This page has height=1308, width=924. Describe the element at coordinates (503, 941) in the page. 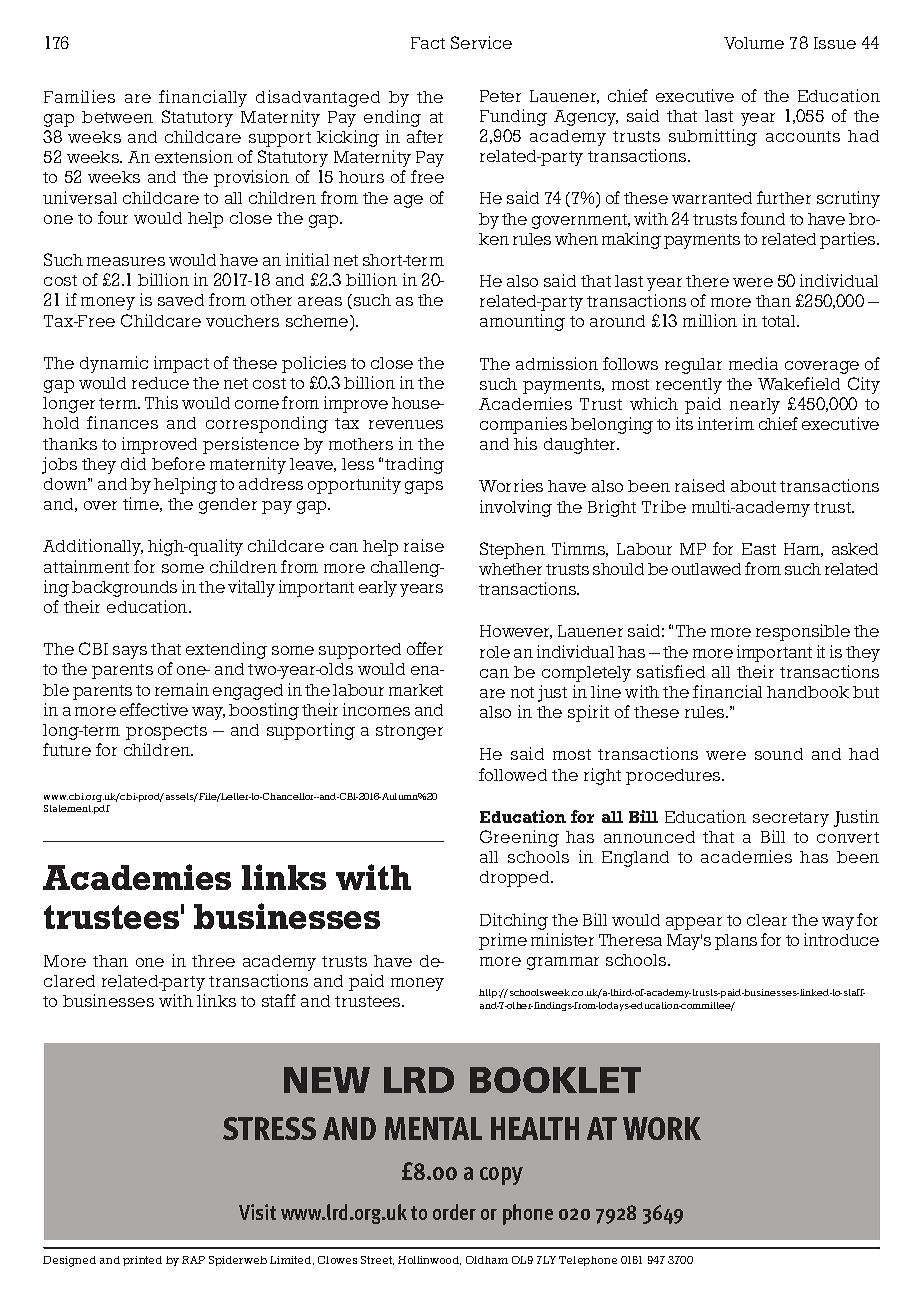

I see `prime` at that location.
